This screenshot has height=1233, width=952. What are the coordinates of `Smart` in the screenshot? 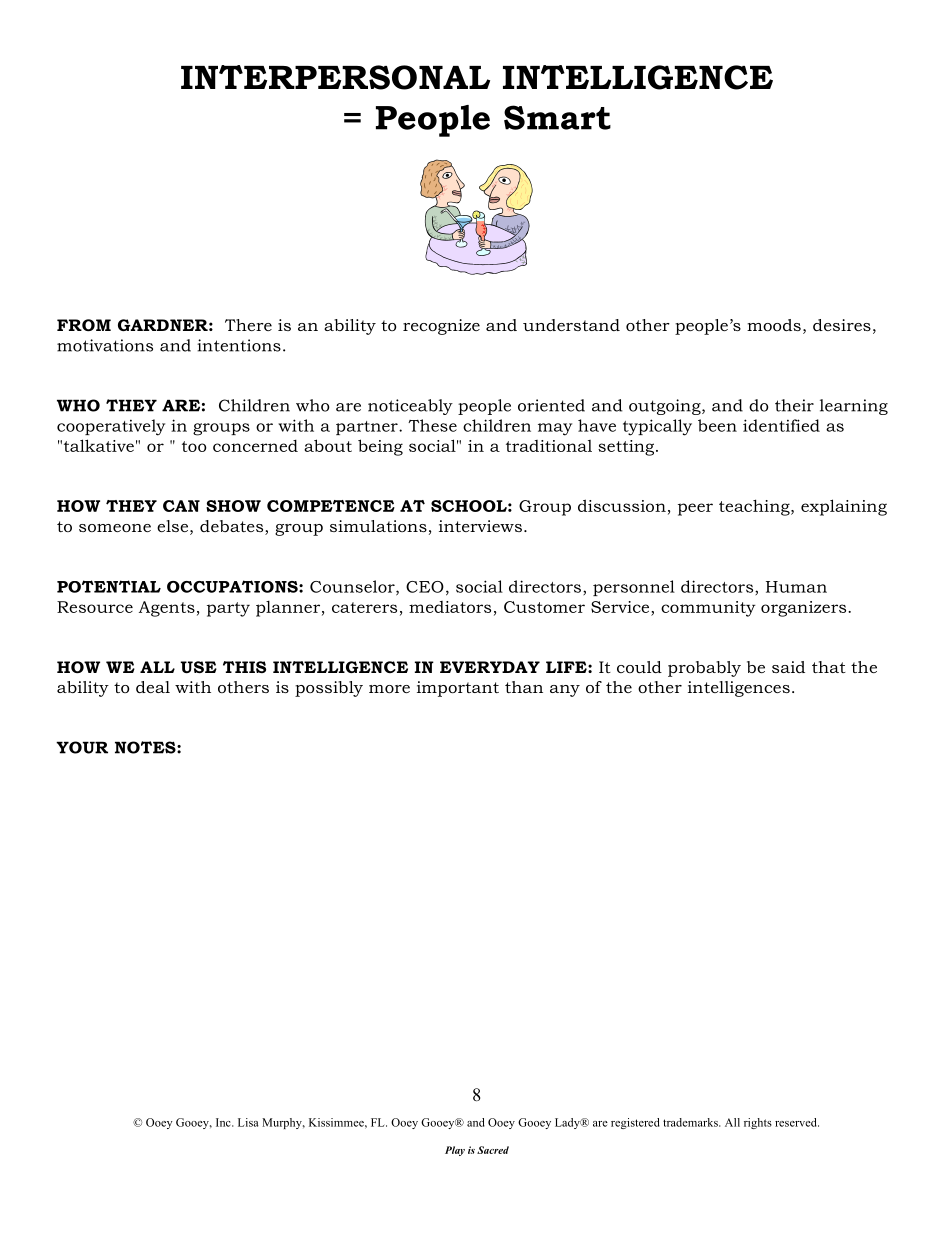 It's located at (557, 117).
